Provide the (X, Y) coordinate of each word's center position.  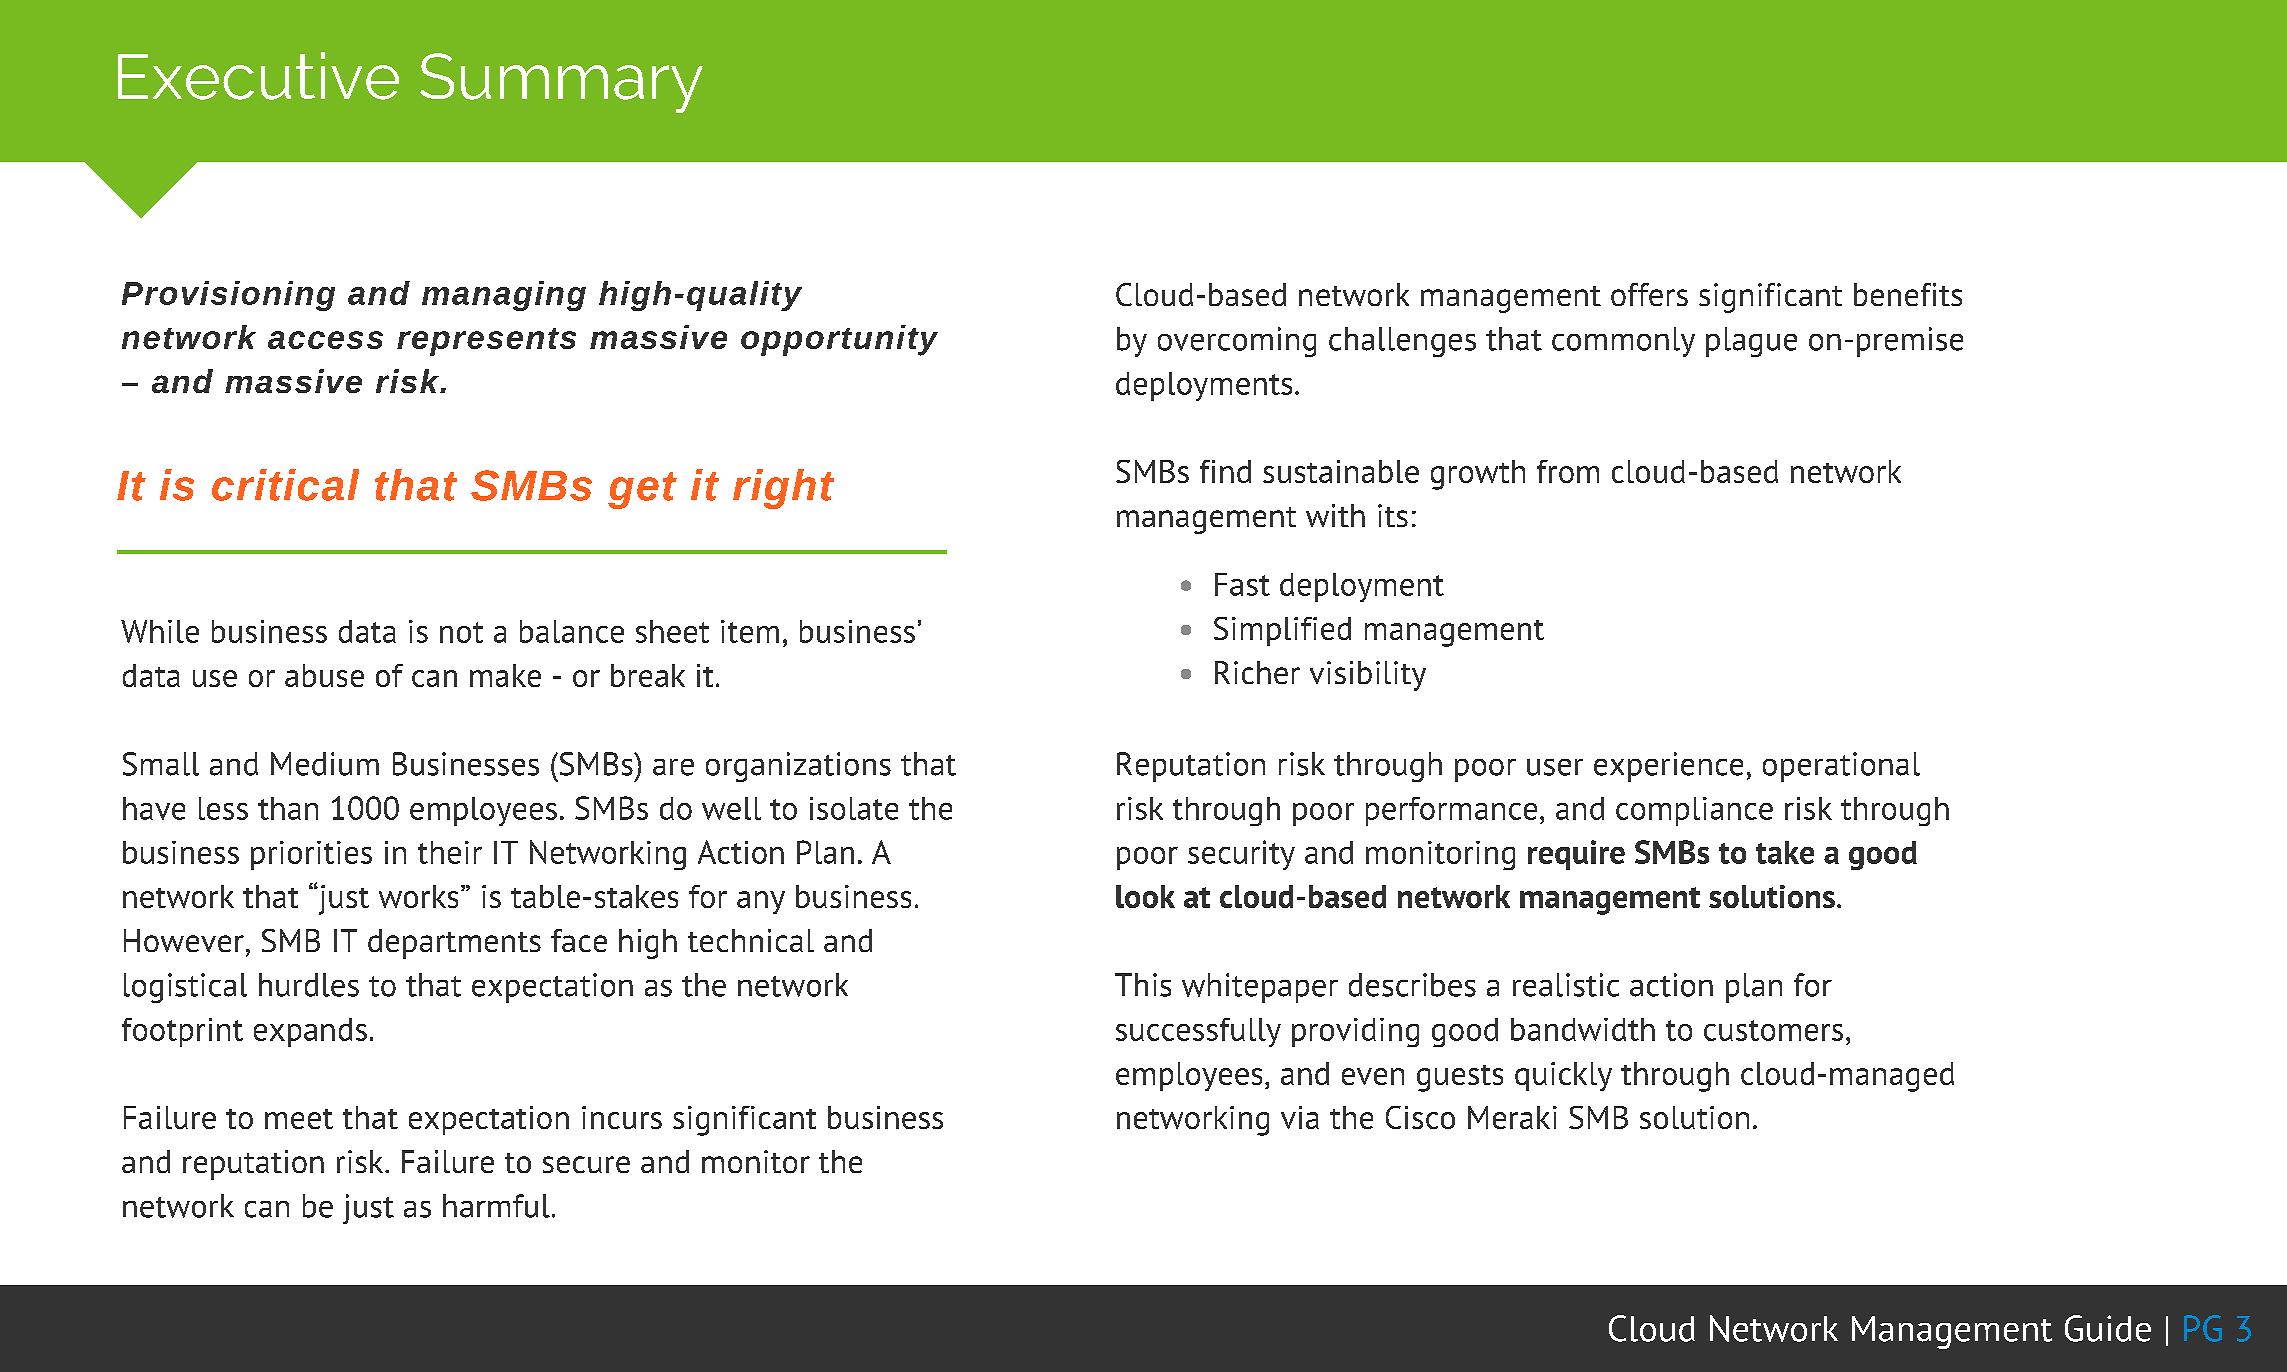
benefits (1908, 294)
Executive (258, 76)
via (1300, 1117)
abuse (324, 675)
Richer (1257, 672)
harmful (496, 1206)
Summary (561, 83)
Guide (2108, 1328)
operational (1841, 767)
